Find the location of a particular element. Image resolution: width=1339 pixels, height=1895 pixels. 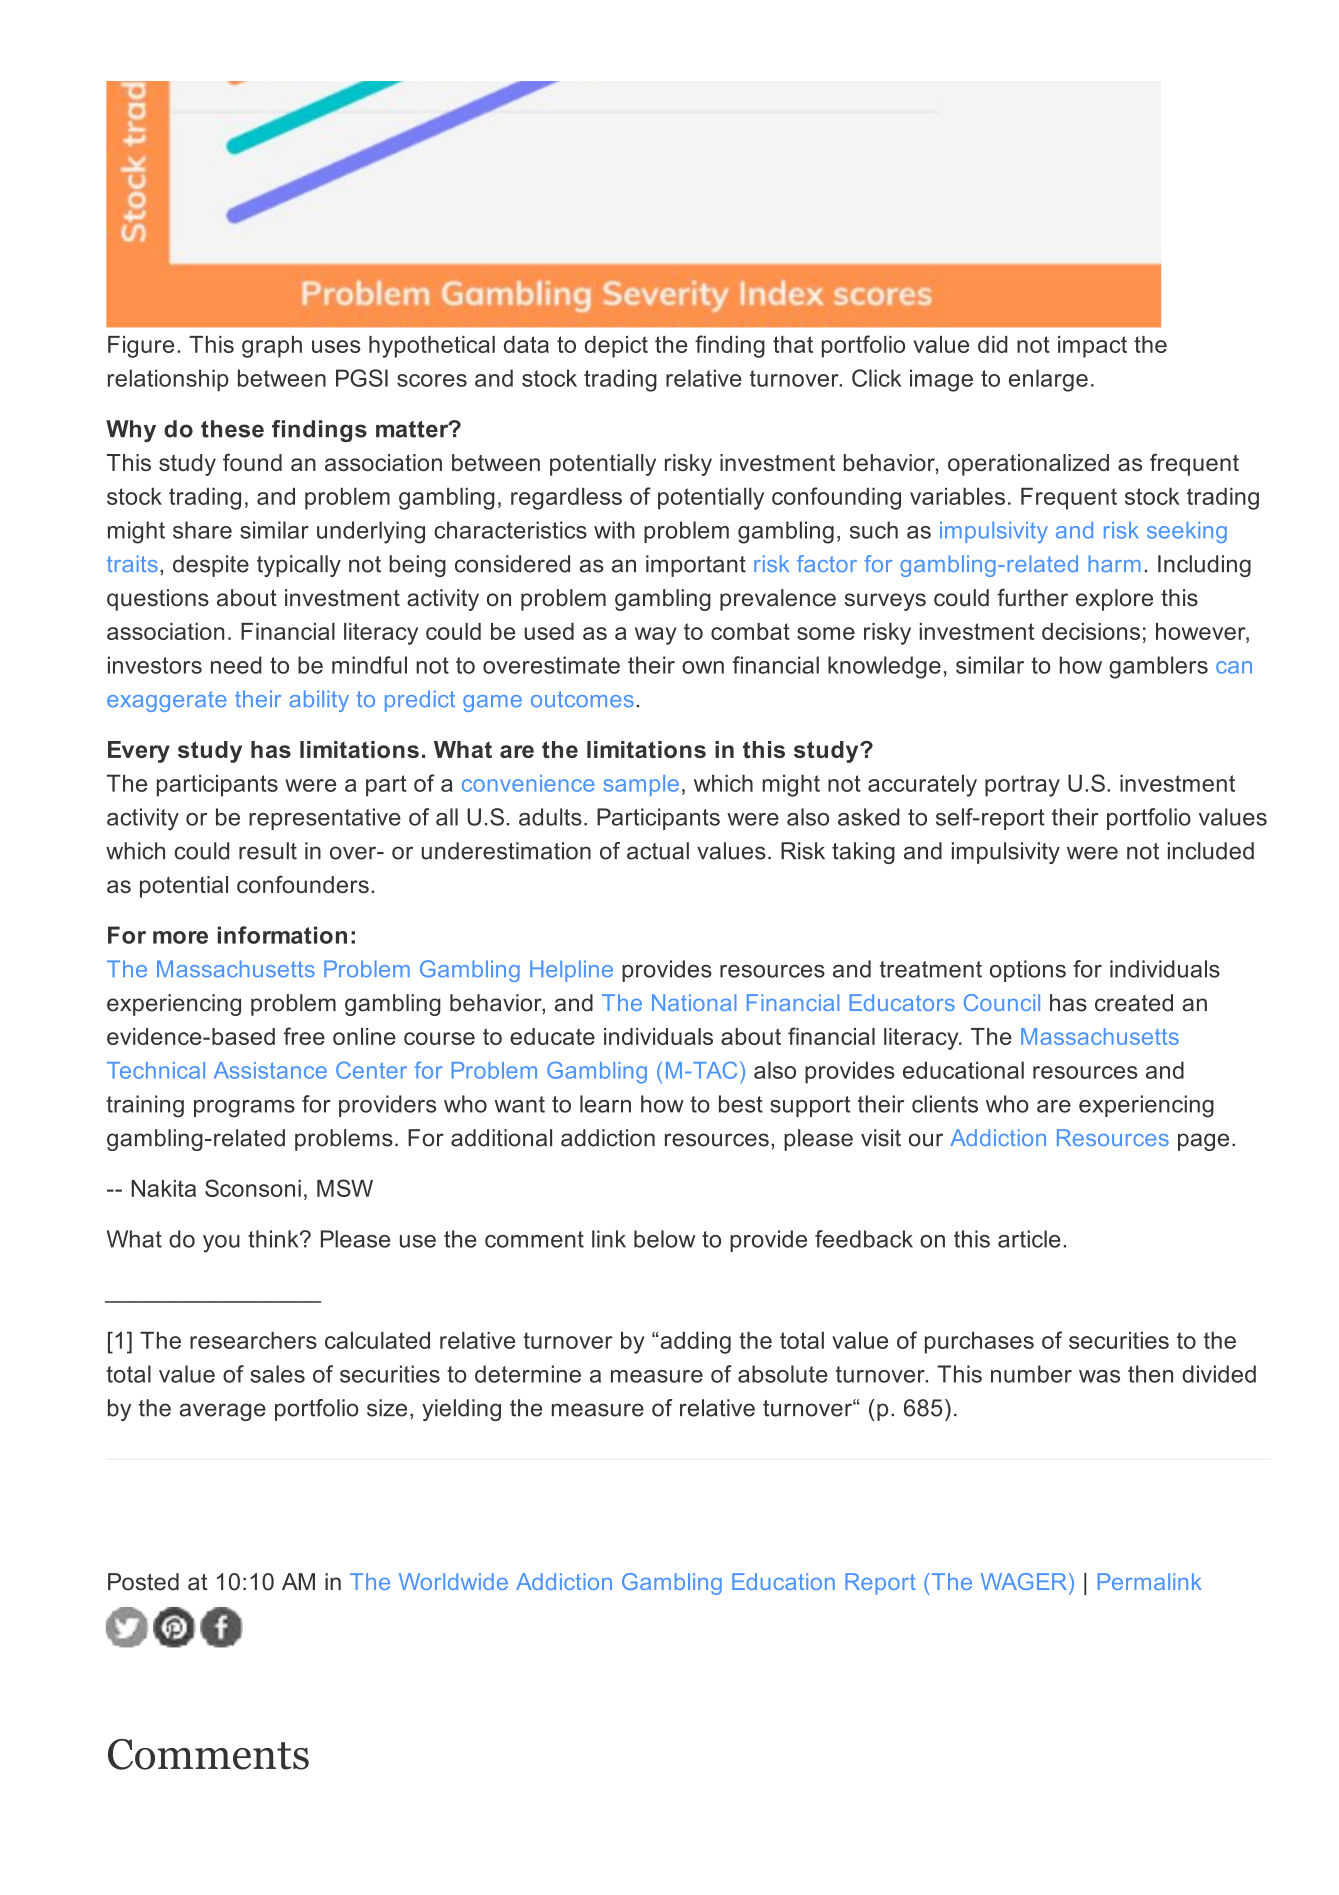

graph is located at coordinates (272, 347).
